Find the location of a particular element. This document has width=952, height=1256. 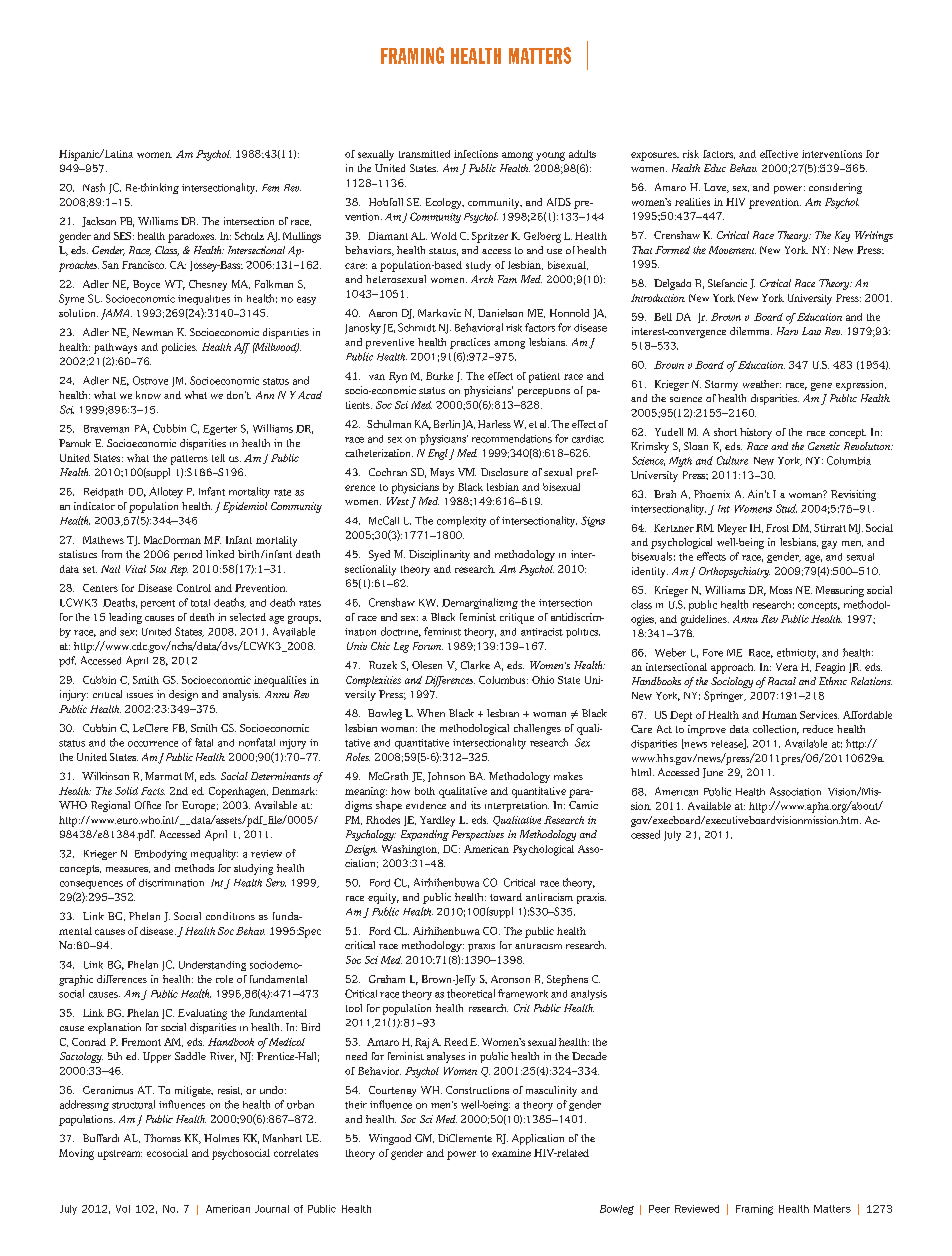

Clarke is located at coordinates (475, 665).
